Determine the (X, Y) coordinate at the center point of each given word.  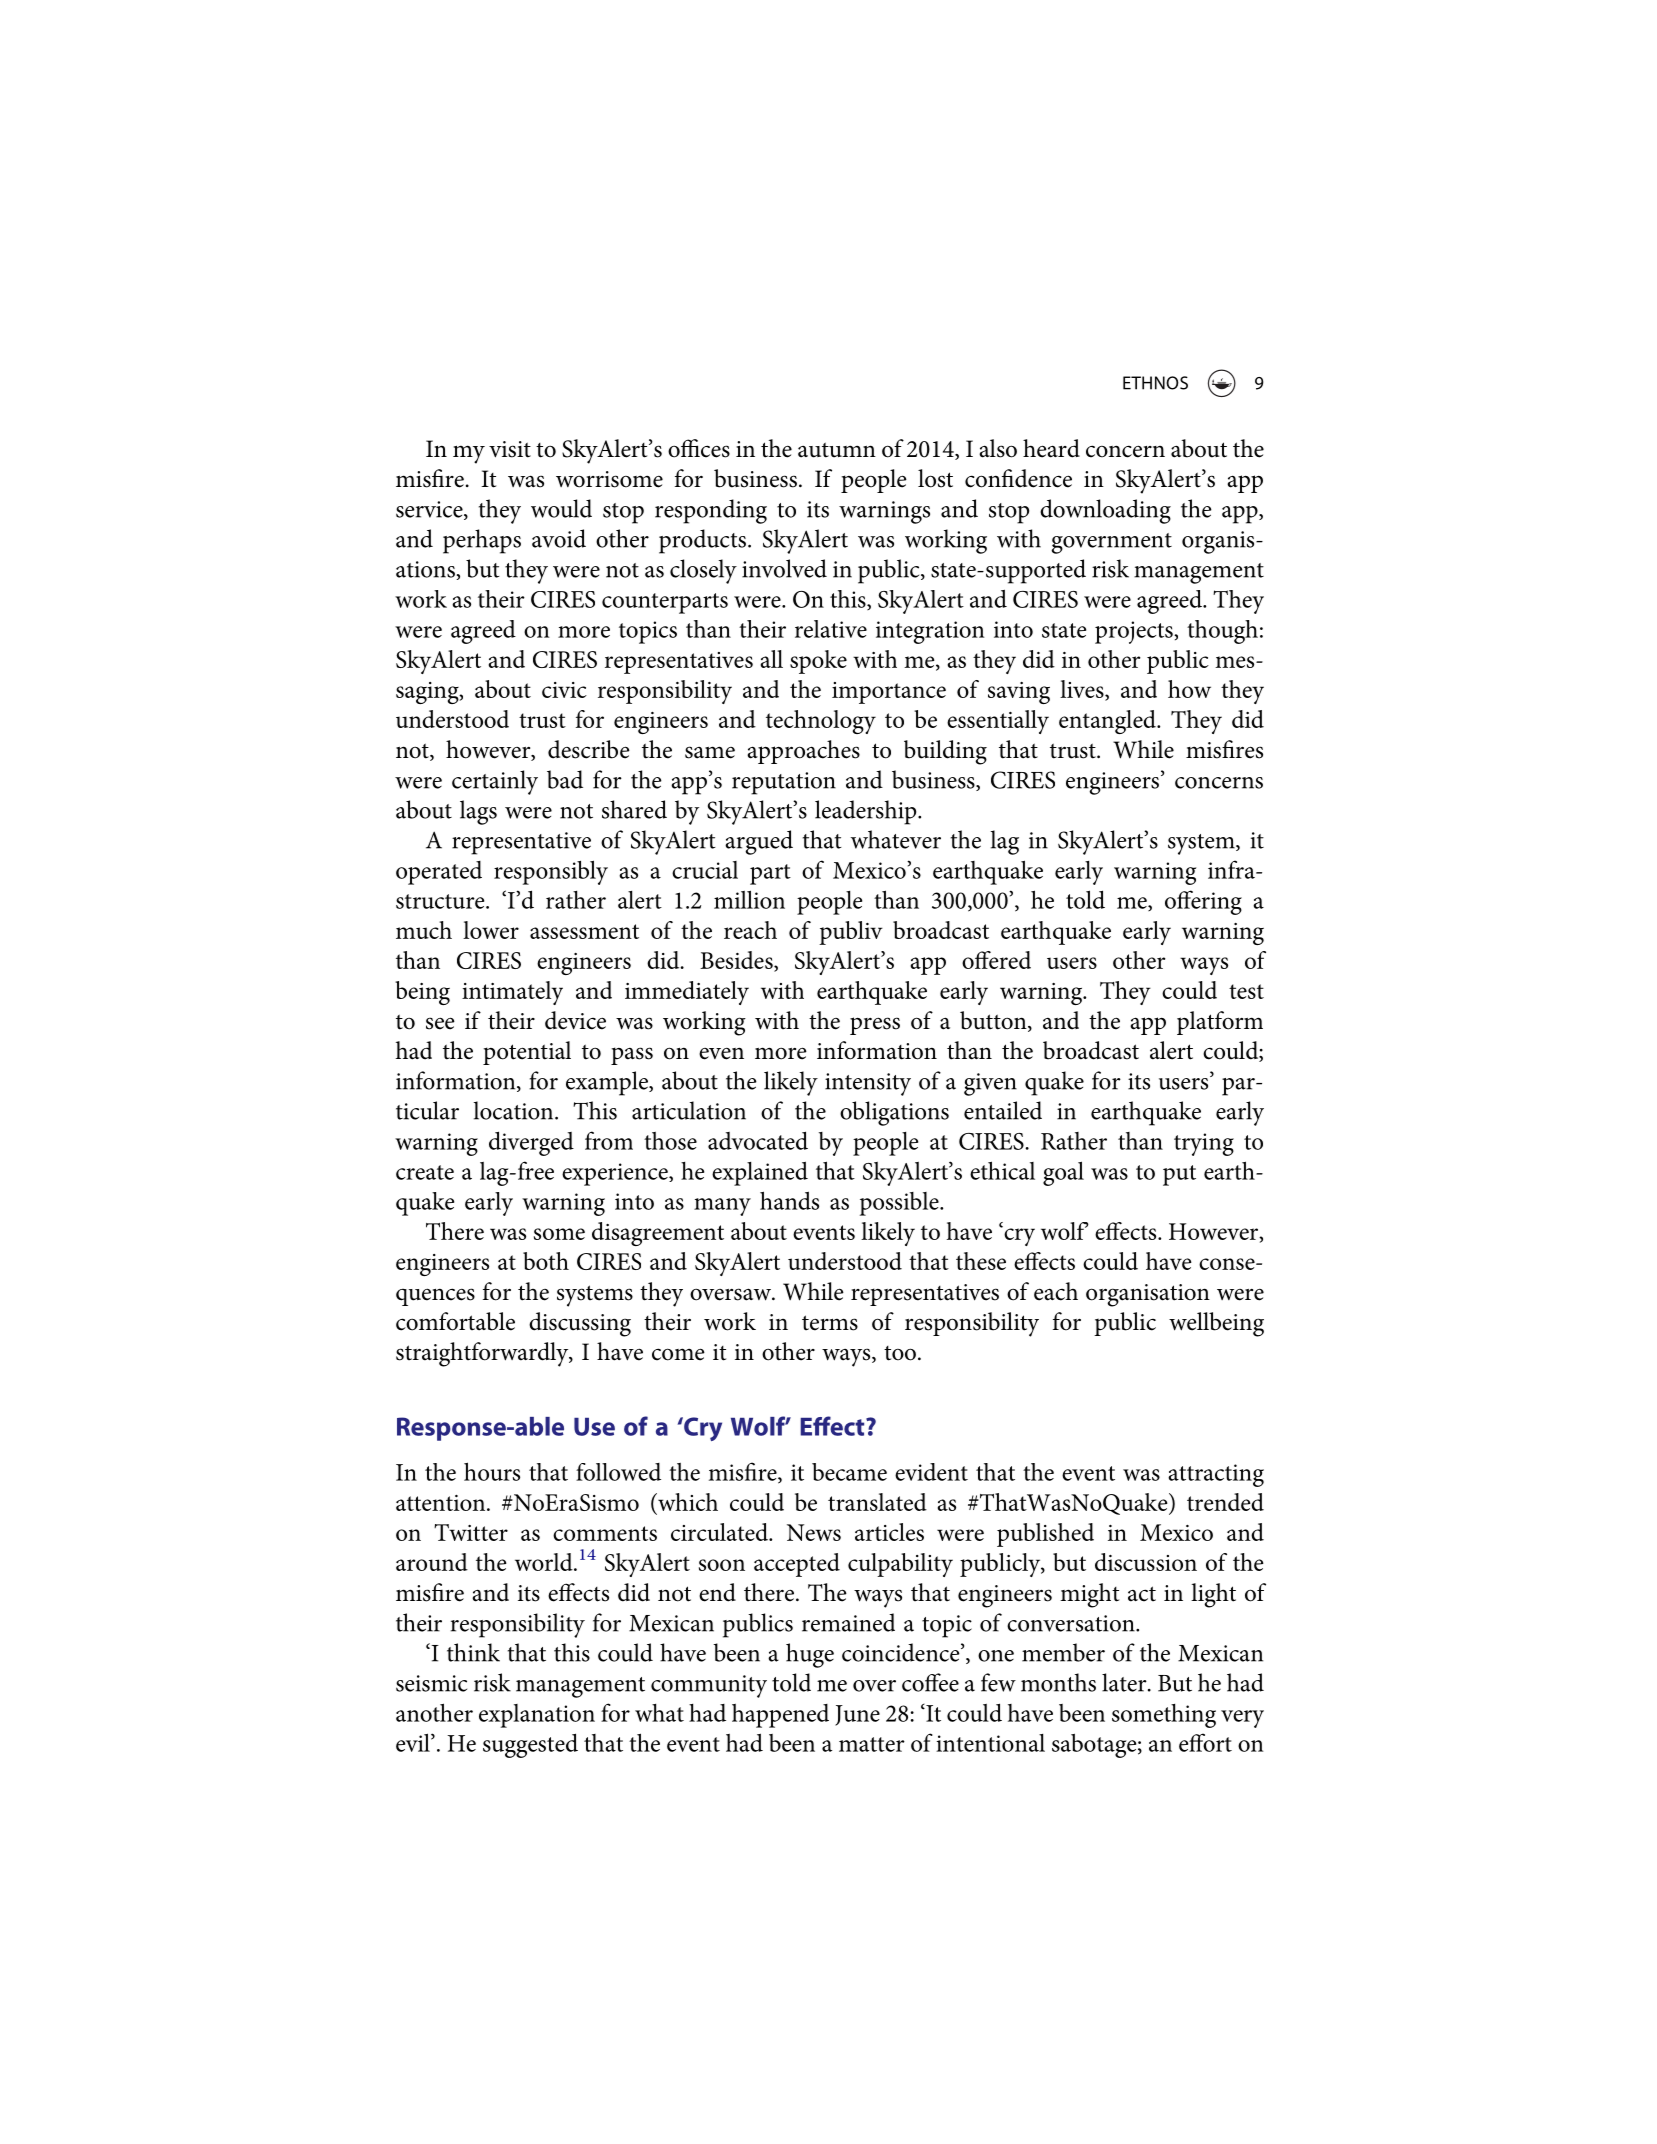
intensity (868, 1084)
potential (527, 1053)
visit (510, 449)
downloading (1105, 511)
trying (1204, 1144)
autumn (837, 450)
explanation (537, 1716)
